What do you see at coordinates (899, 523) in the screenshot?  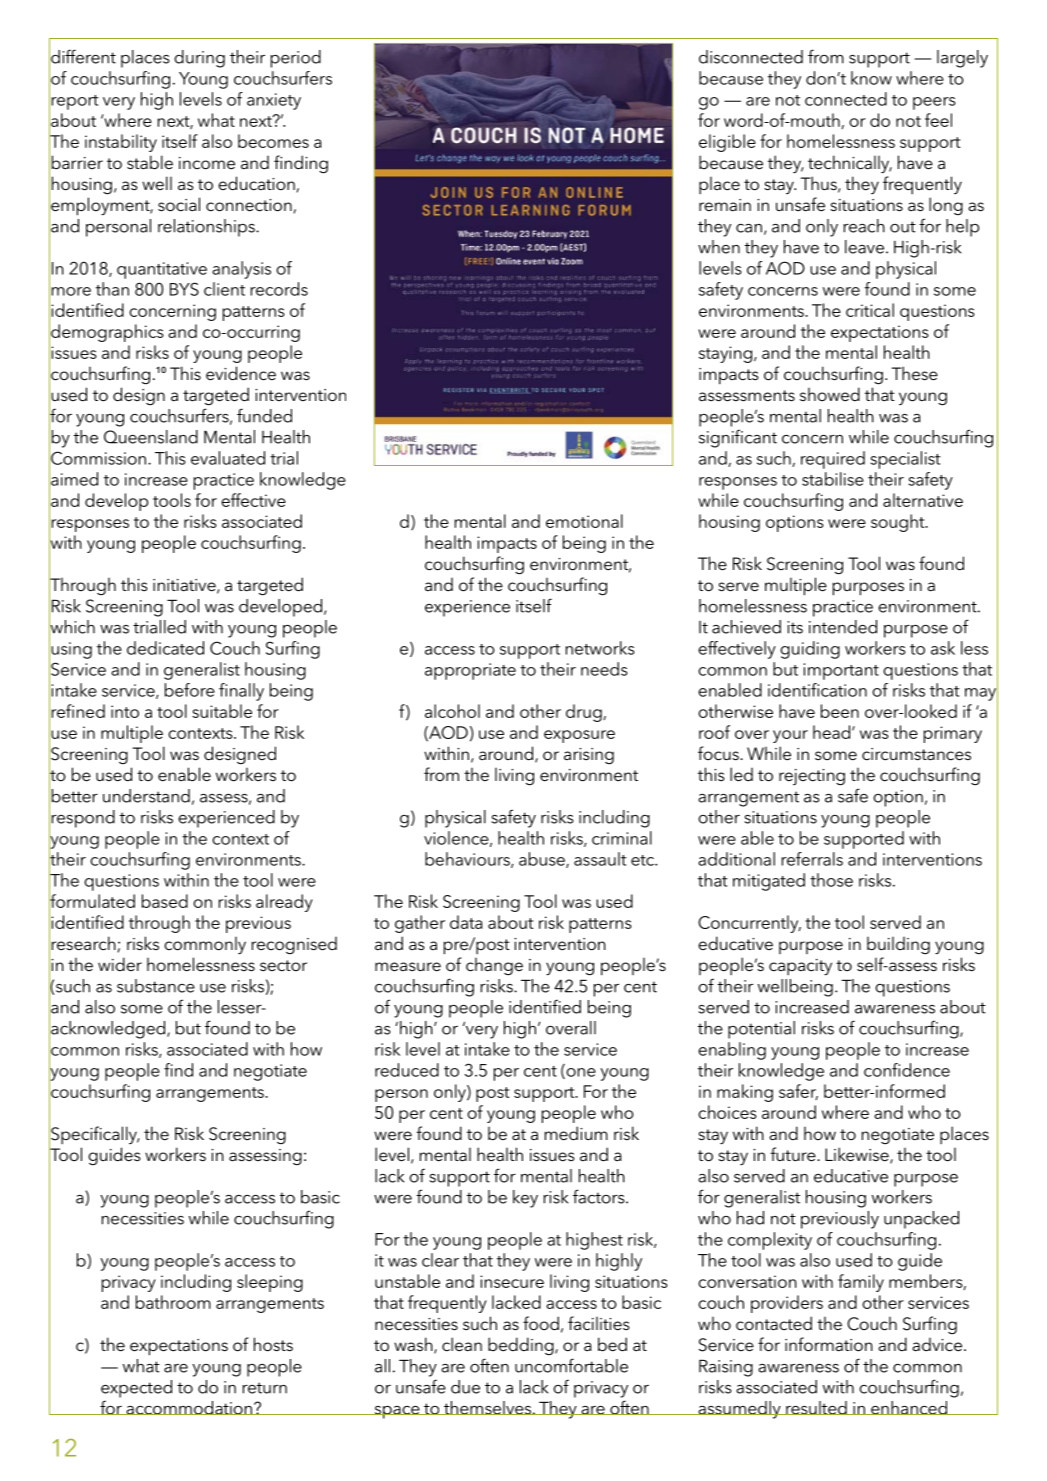 I see `sought` at bounding box center [899, 523].
